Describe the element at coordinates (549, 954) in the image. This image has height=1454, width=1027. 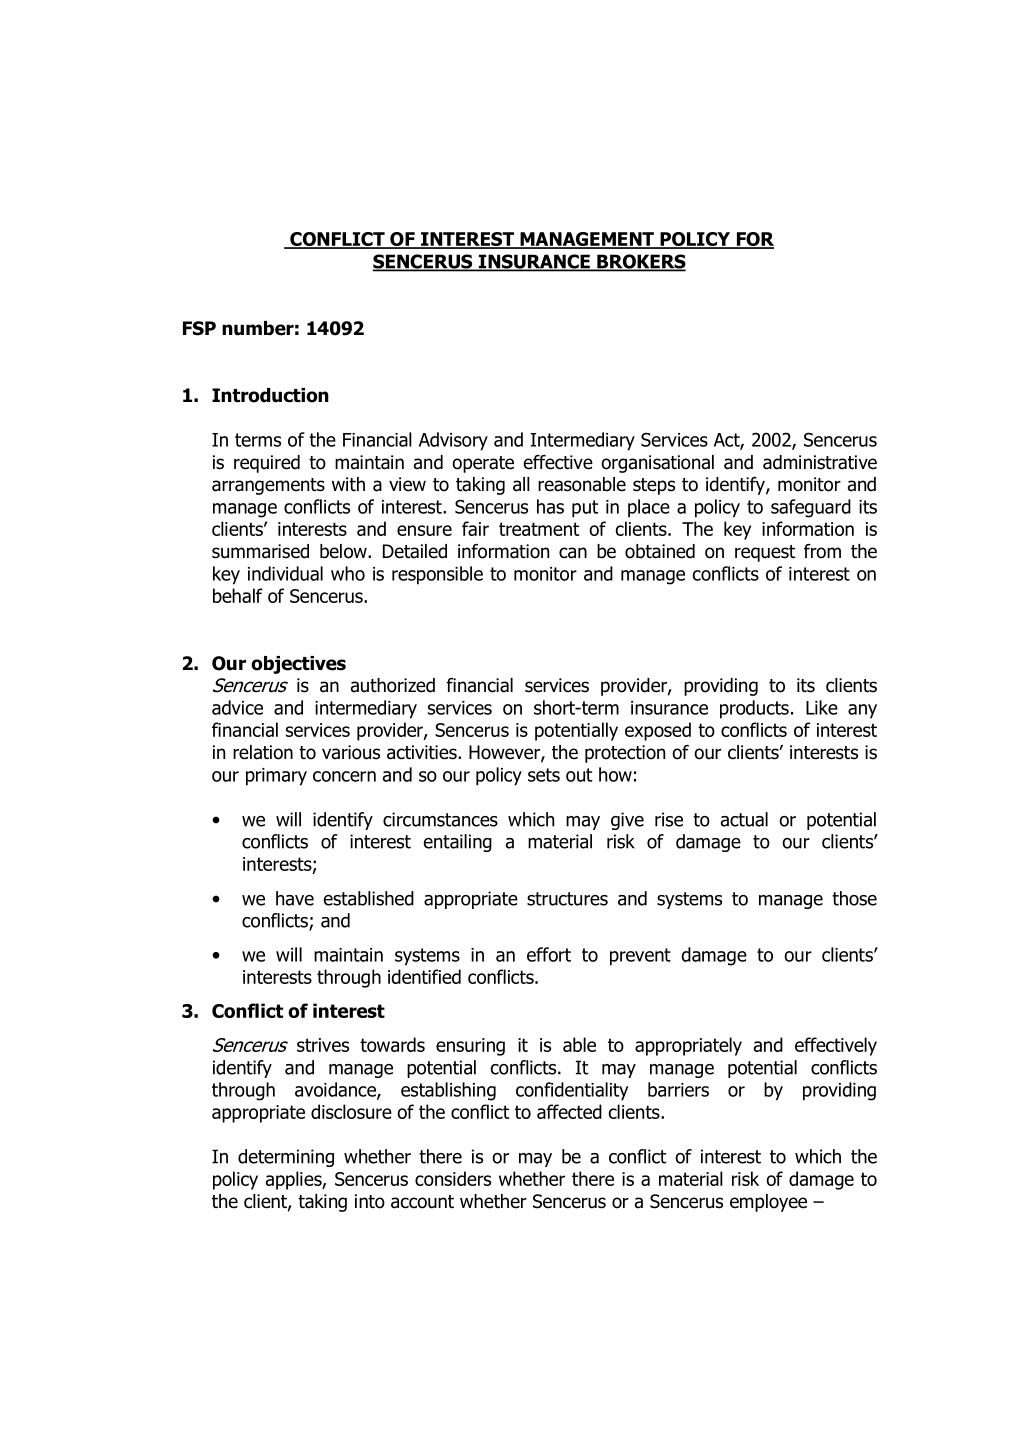
I see `effort` at that location.
